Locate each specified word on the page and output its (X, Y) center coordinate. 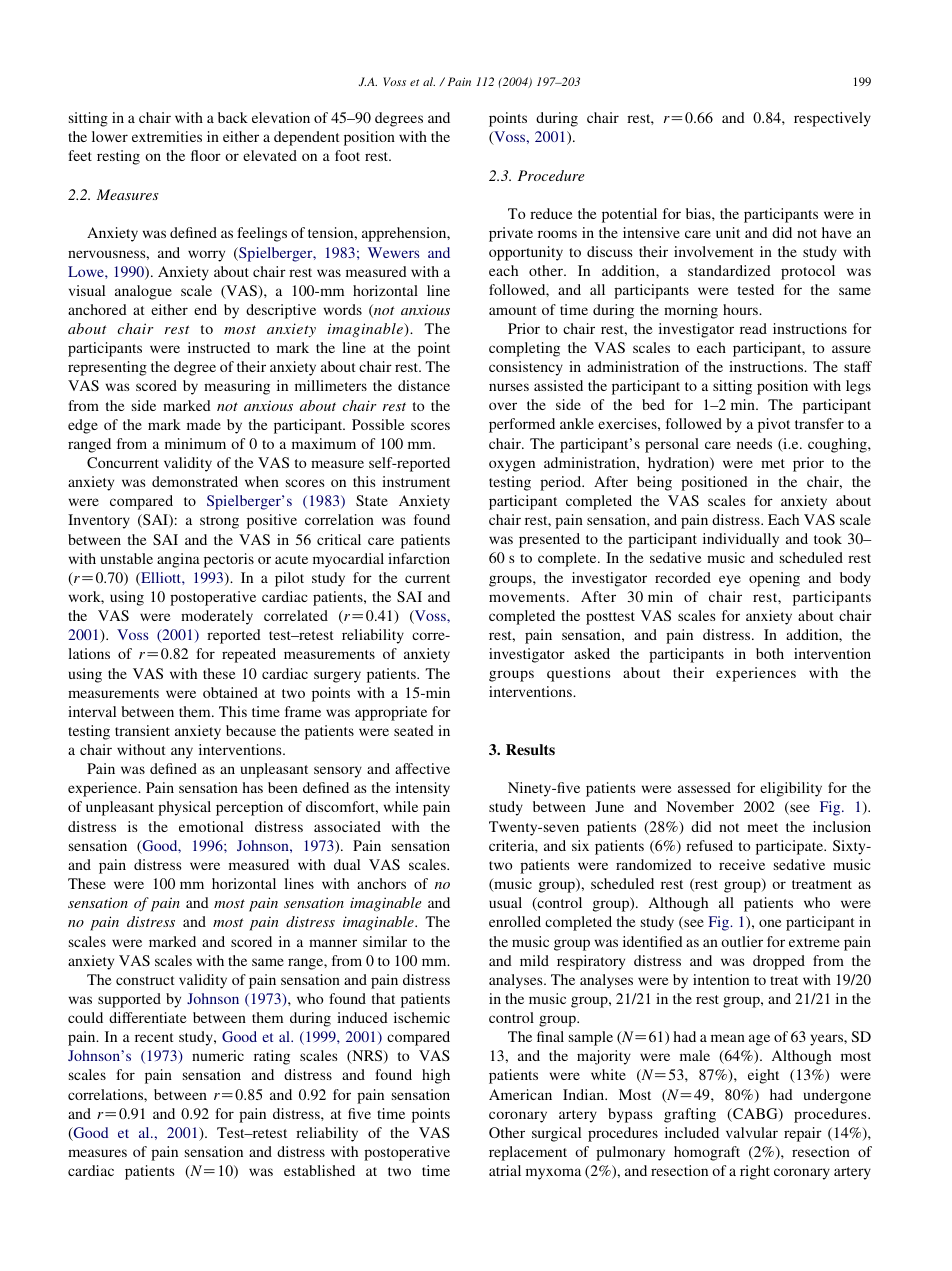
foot (347, 155)
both (770, 653)
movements (527, 597)
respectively (832, 119)
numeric (218, 1055)
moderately (217, 617)
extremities (167, 136)
